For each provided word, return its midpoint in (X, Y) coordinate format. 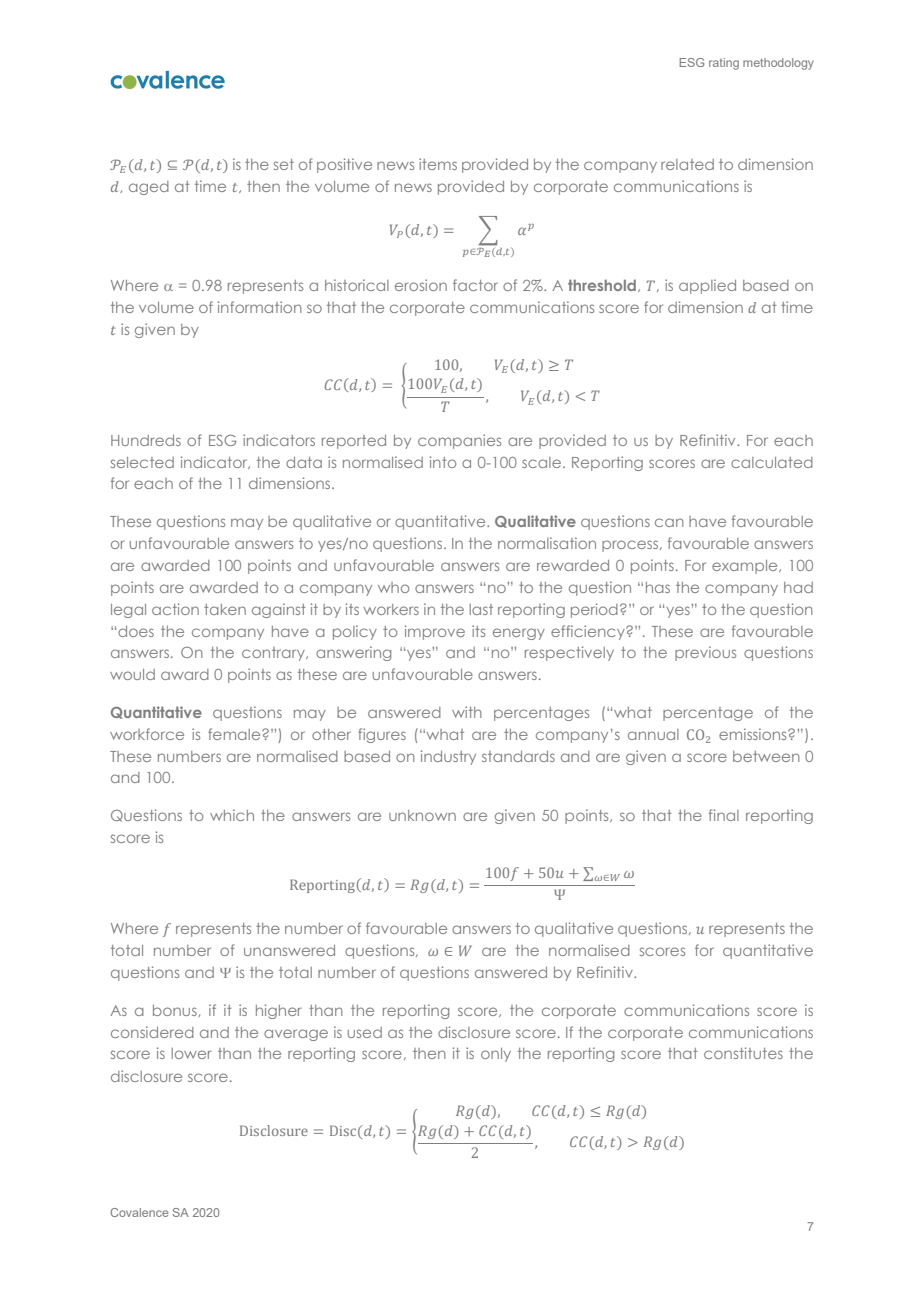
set (284, 164)
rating (724, 64)
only (496, 1055)
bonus (176, 1011)
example (746, 567)
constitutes (743, 1053)
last (481, 609)
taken (225, 609)
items (438, 164)
